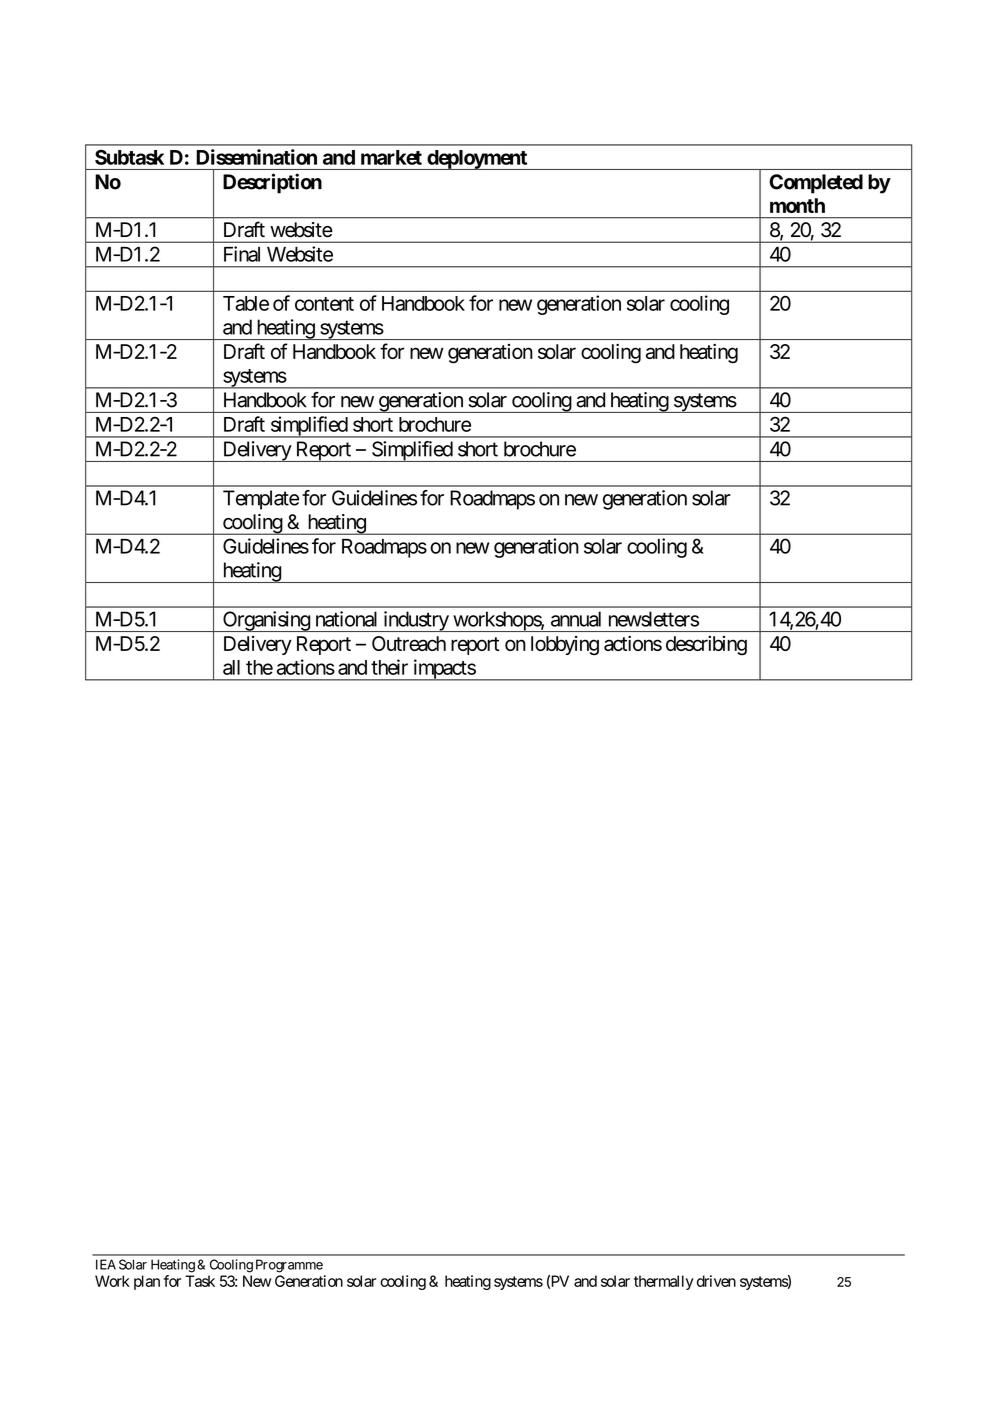 The height and width of the screenshot is (1411, 997). Describe the element at coordinates (706, 646) in the screenshot. I see `describing` at that location.
